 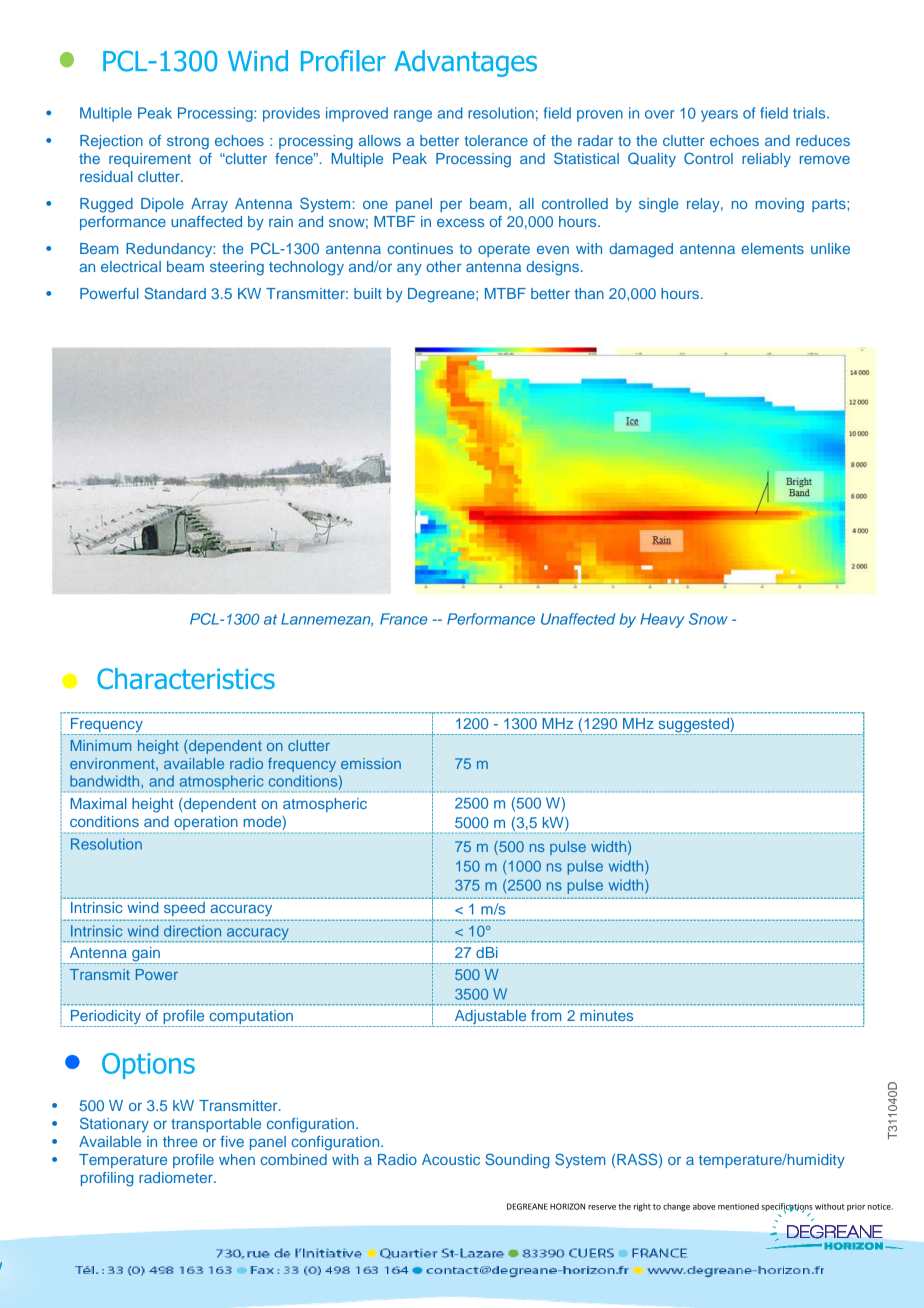 I want to click on Acoustic, so click(x=451, y=1159).
